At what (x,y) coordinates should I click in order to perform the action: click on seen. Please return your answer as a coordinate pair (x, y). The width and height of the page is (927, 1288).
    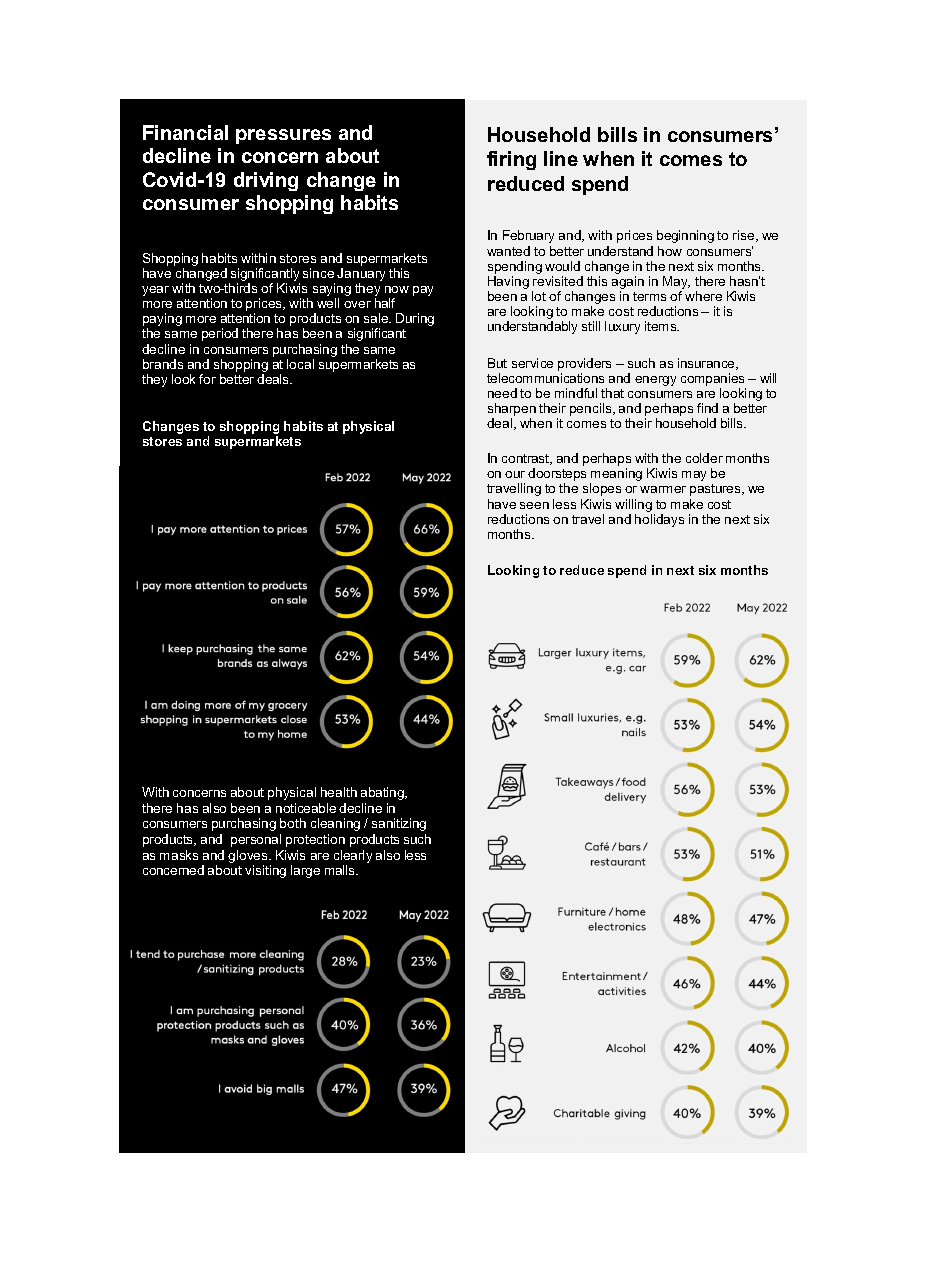
    Looking at the image, I should click on (534, 505).
